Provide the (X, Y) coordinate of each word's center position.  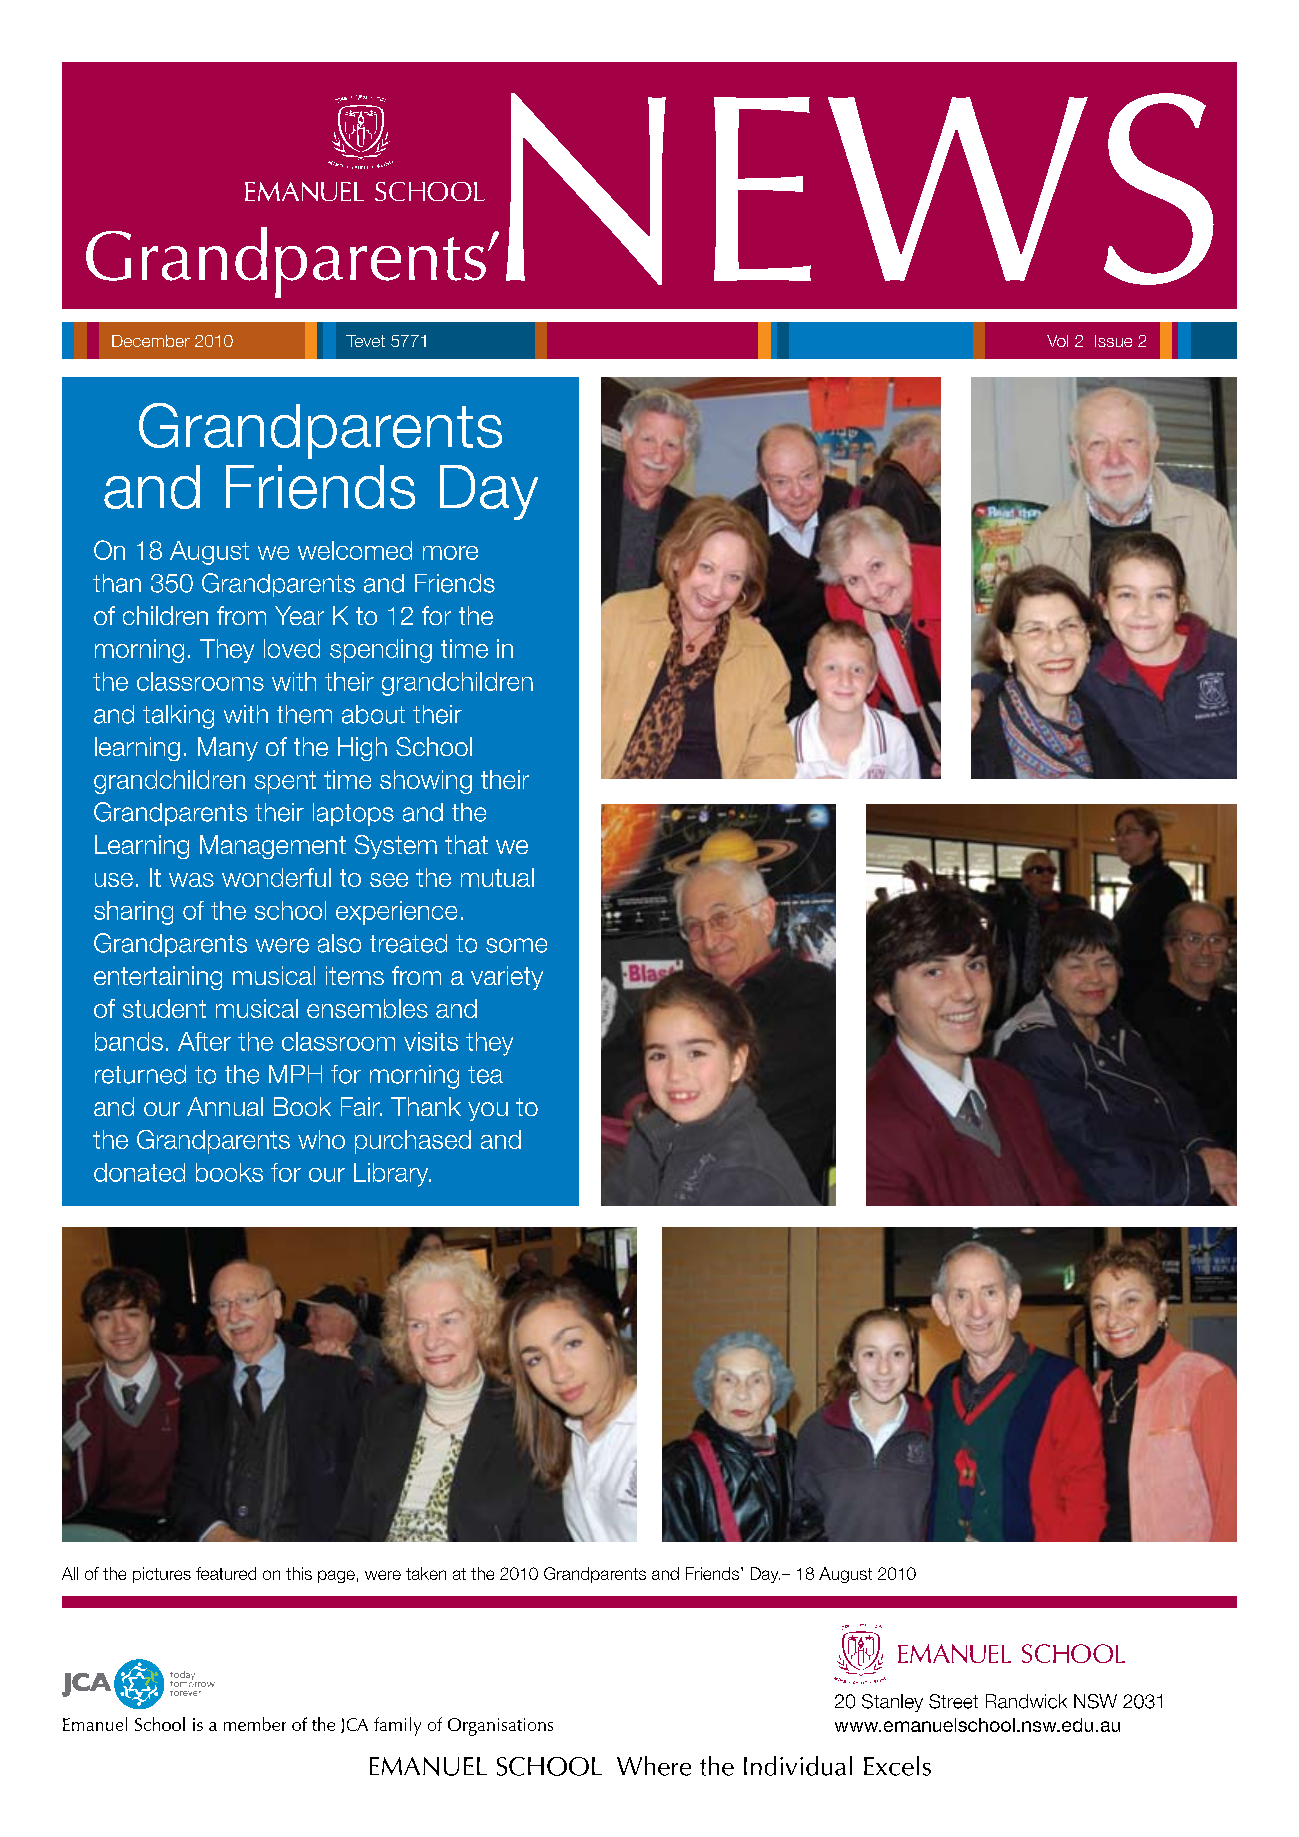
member (255, 1724)
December (151, 341)
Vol (1057, 341)
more (450, 553)
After (204, 1041)
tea (485, 1075)
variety (507, 978)
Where (654, 1766)
